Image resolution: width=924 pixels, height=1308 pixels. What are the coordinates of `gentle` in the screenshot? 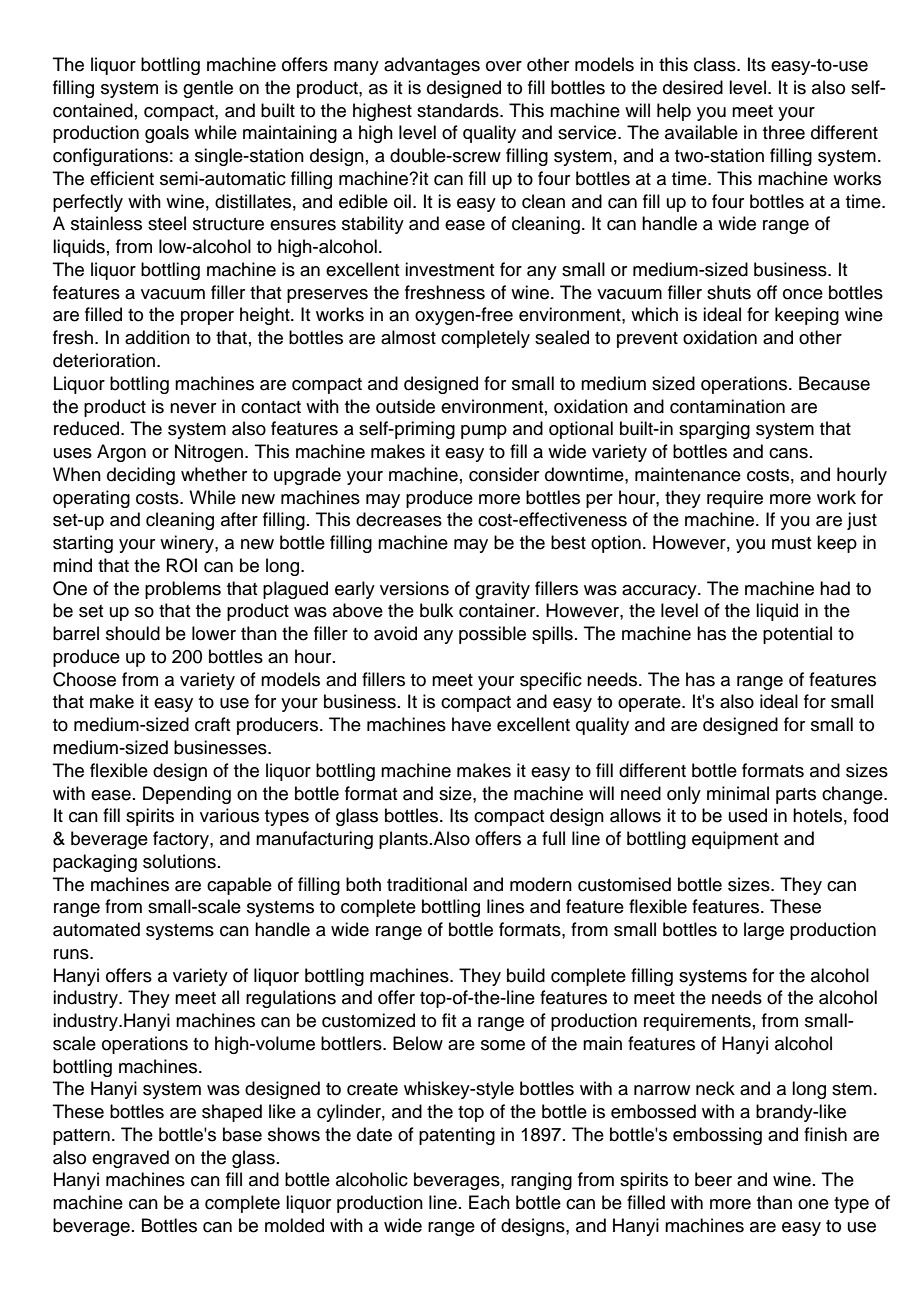 It's located at (208, 89).
